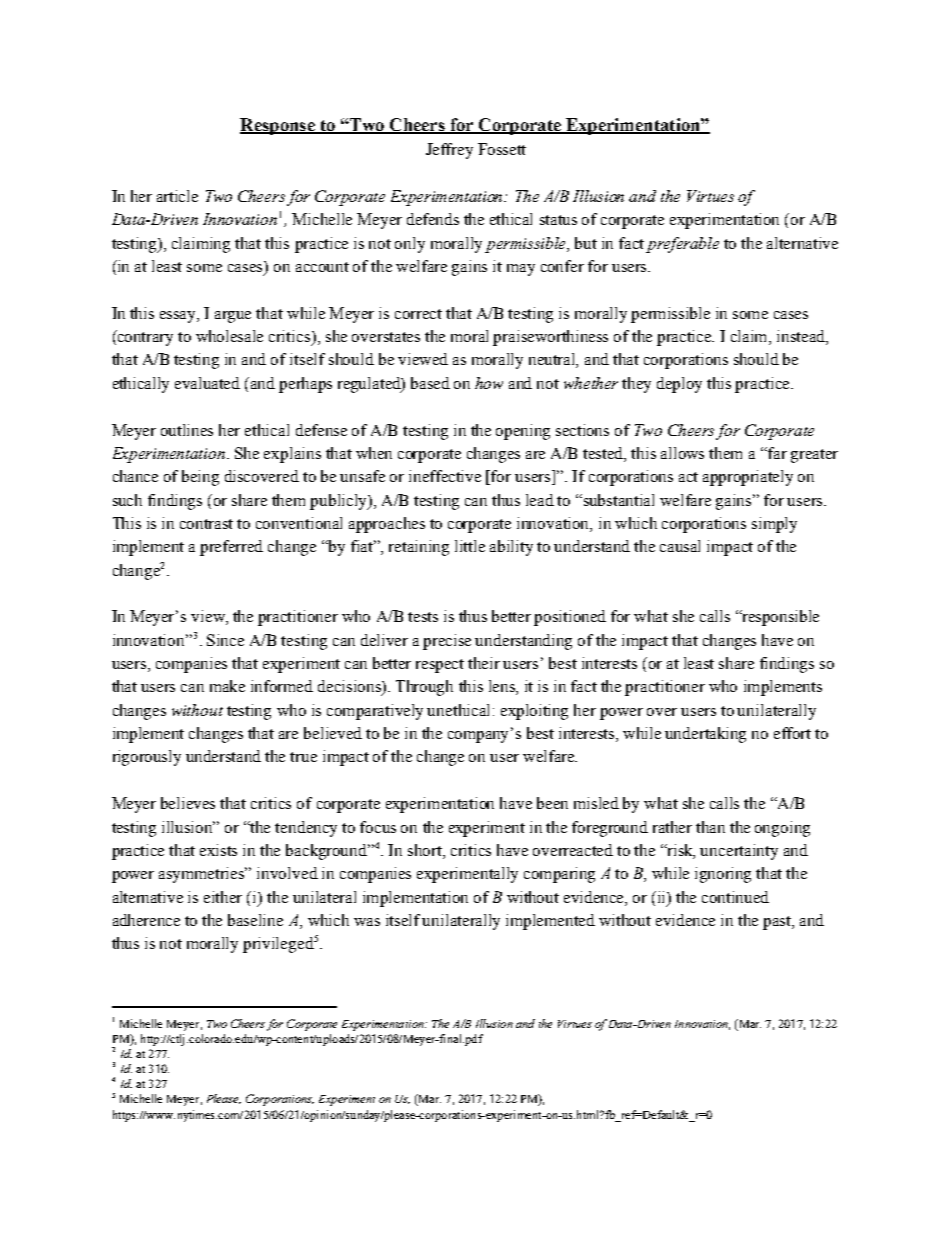 This document has height=1233, width=952. What do you see at coordinates (449, 151) in the document?
I see `Jeffrey` at bounding box center [449, 151].
